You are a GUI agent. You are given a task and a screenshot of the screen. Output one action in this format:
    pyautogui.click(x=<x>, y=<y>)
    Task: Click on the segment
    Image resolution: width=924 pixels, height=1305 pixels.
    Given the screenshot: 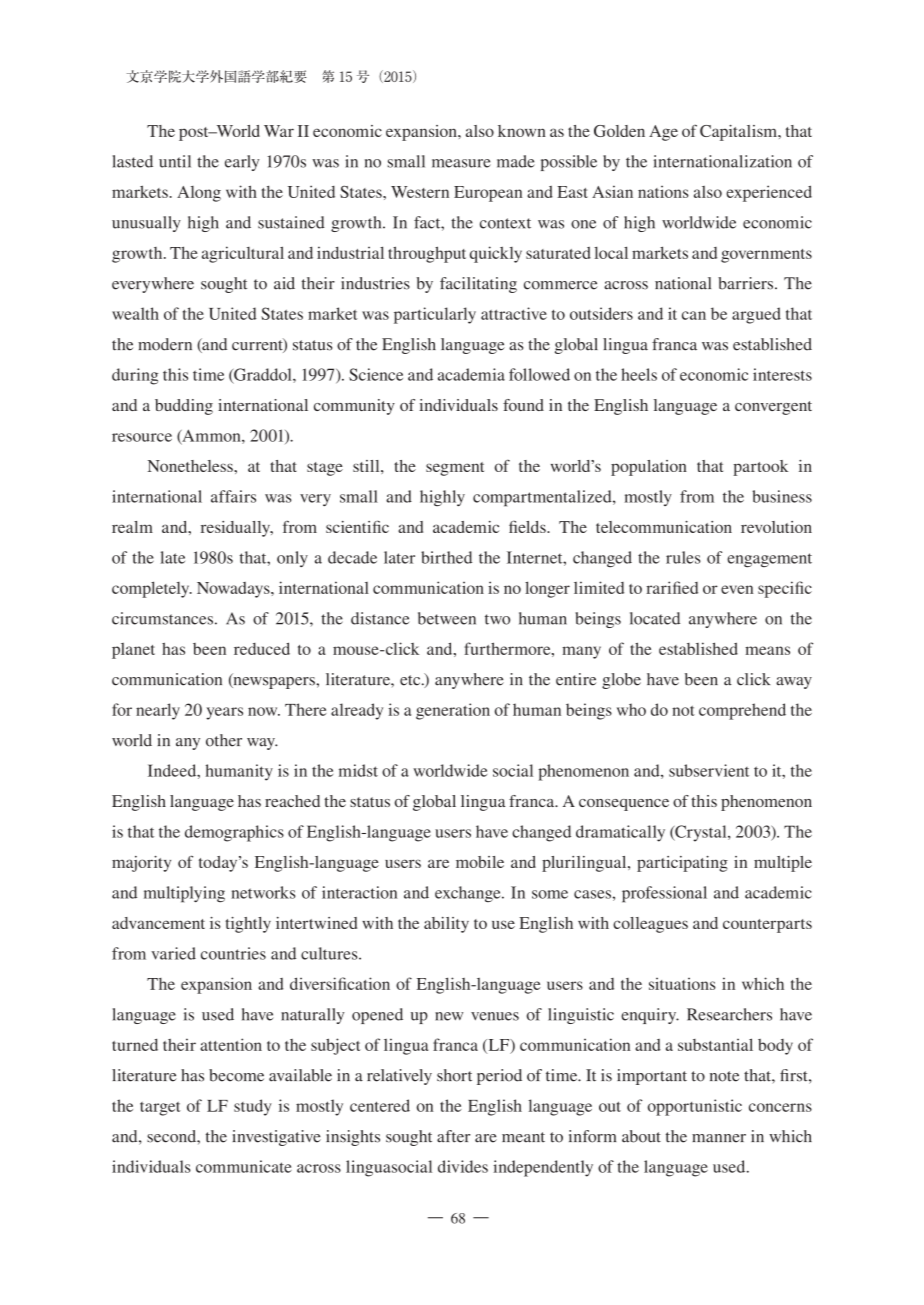 What is the action you would take?
    pyautogui.click(x=455, y=469)
